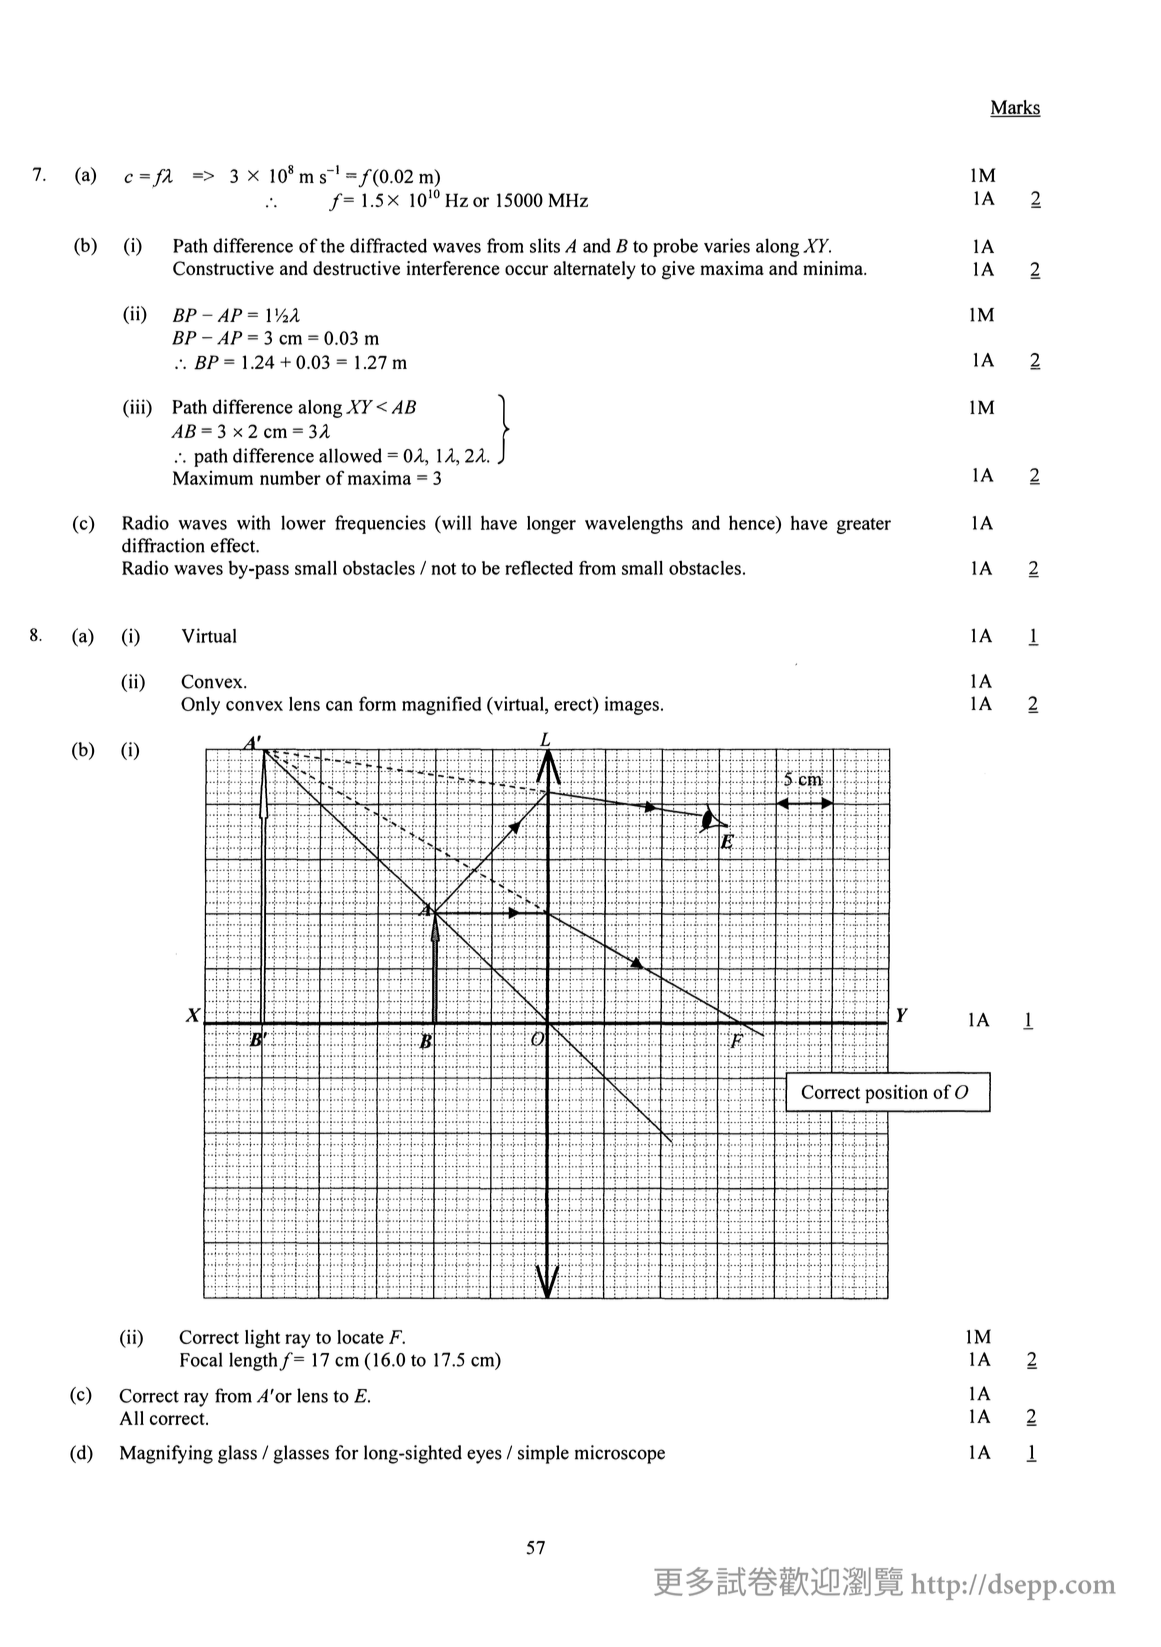 The height and width of the screenshot is (1647, 1161). I want to click on Constructive, so click(223, 268).
